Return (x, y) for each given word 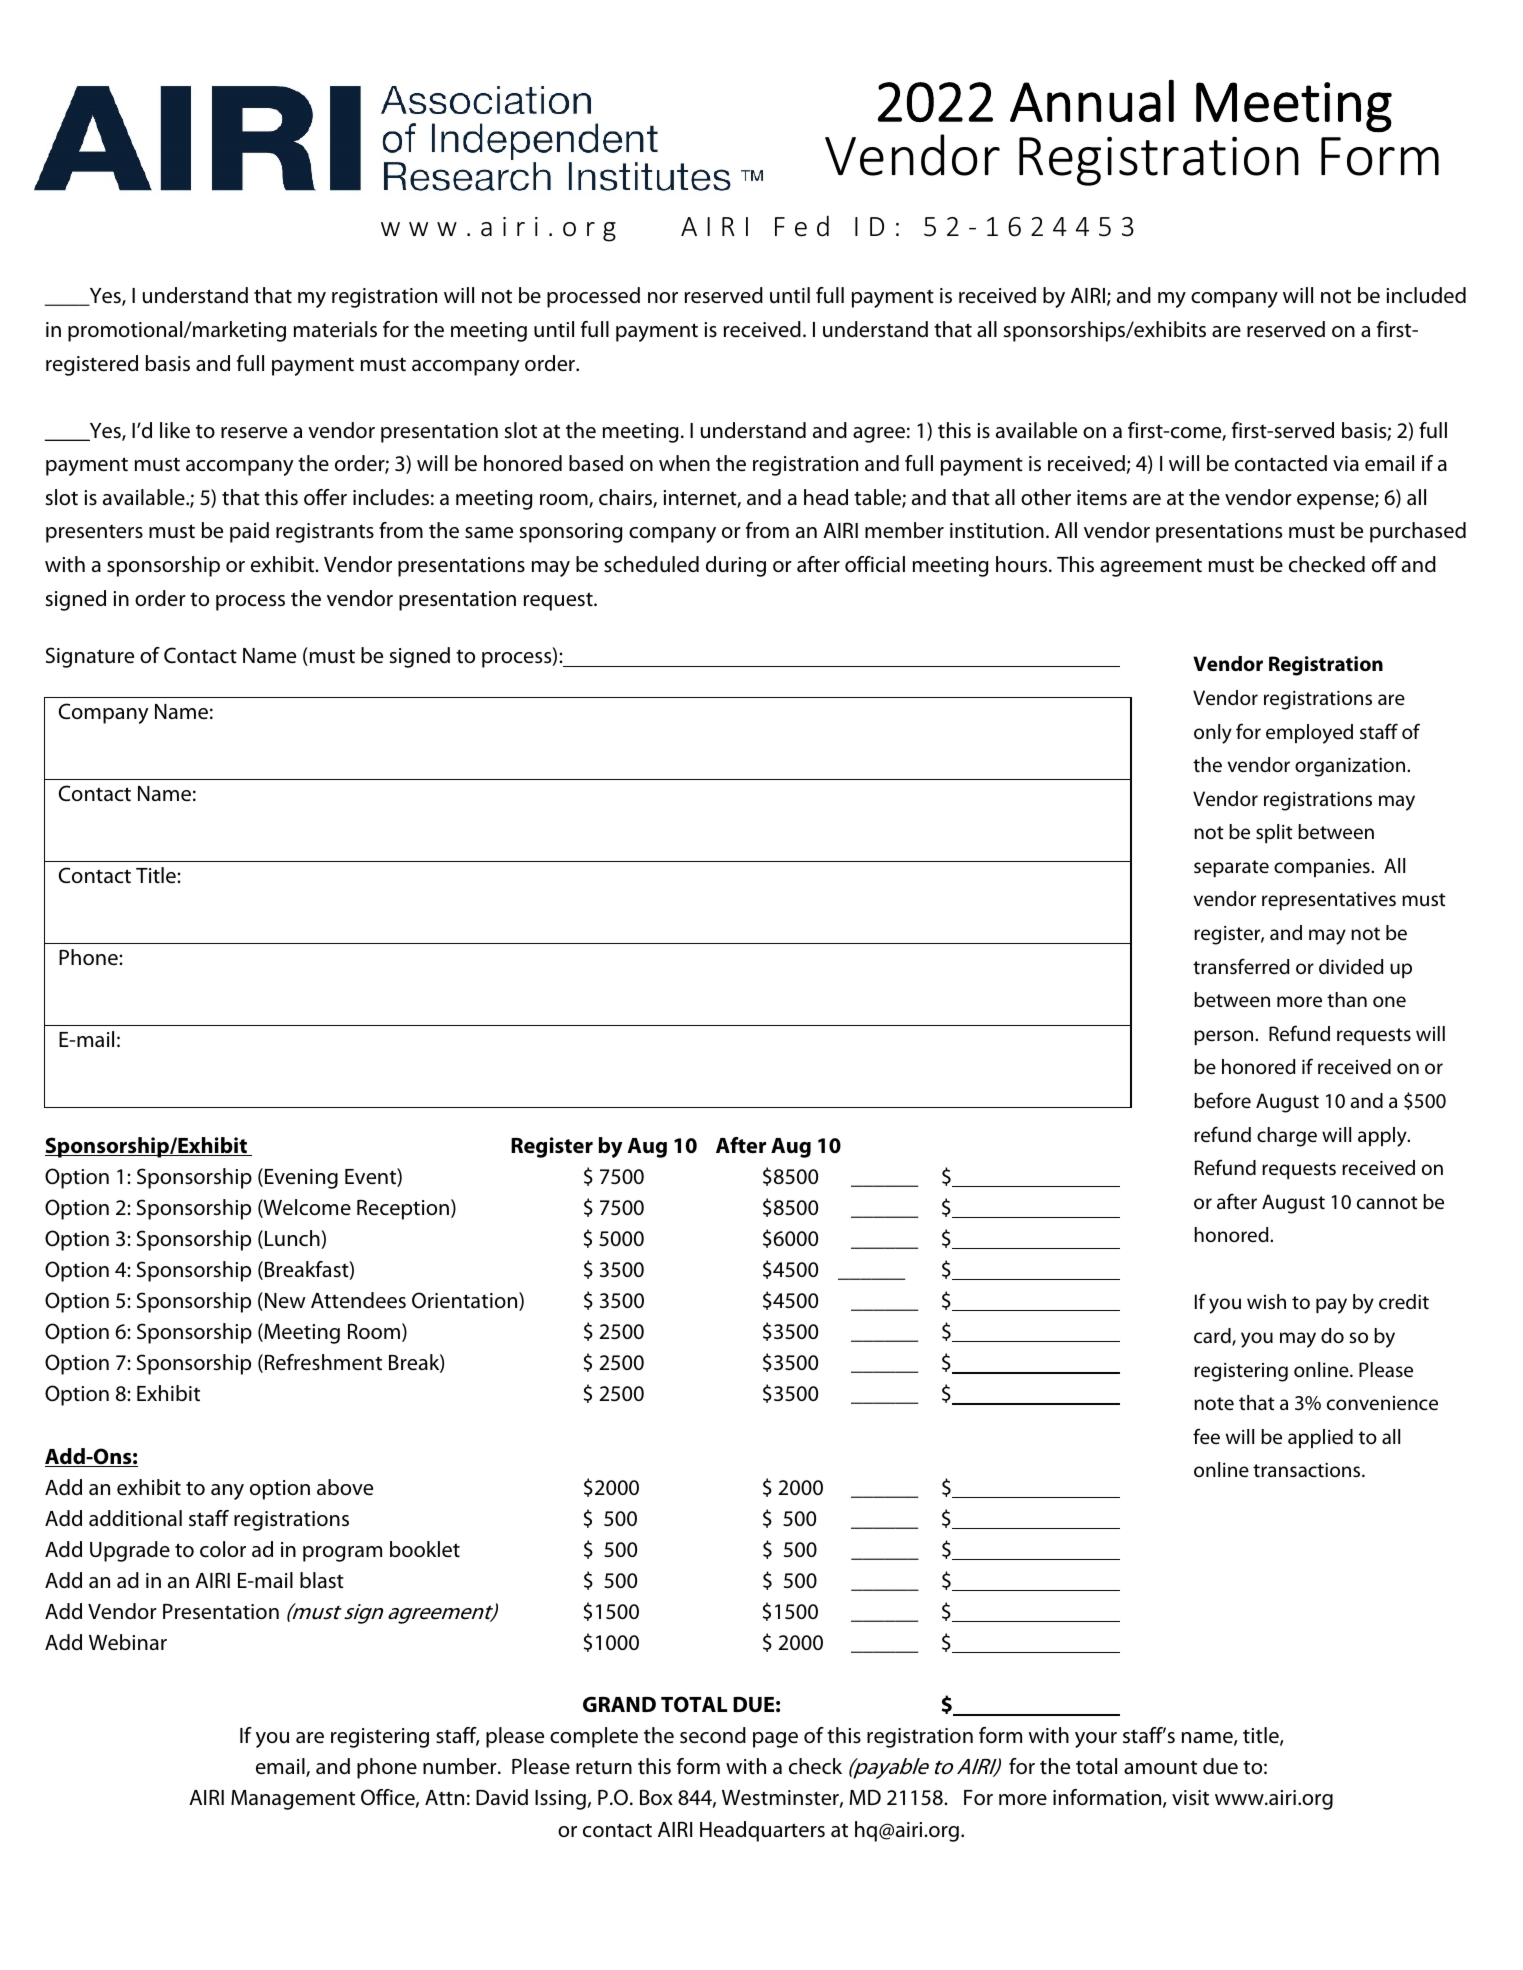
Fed (802, 226)
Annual (1092, 101)
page (775, 1740)
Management (293, 1800)
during (736, 566)
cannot (1387, 1203)
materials (335, 329)
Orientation (466, 1301)
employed (1309, 734)
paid (249, 532)
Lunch (293, 1239)
